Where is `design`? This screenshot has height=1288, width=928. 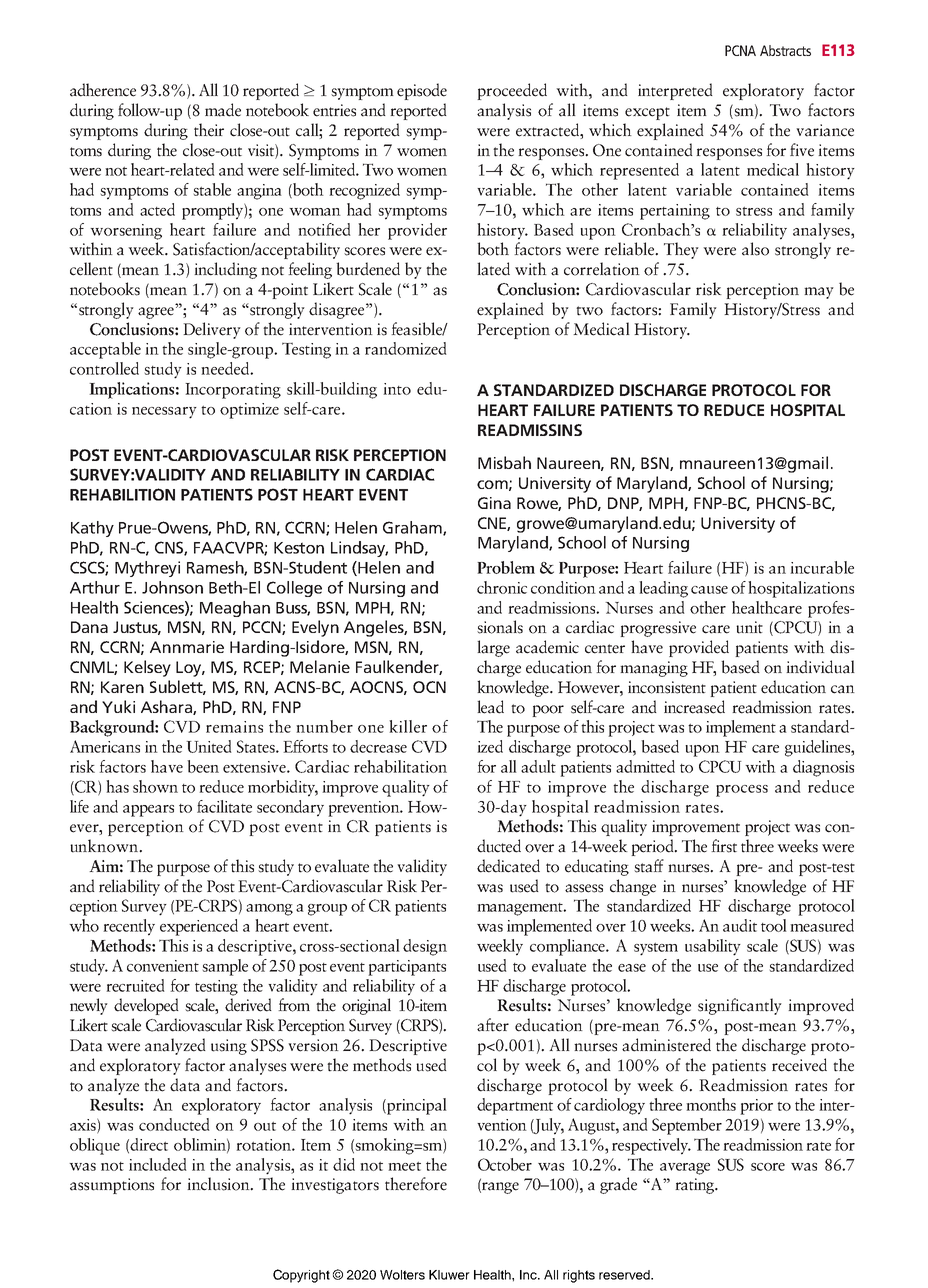 design is located at coordinates (425, 947).
